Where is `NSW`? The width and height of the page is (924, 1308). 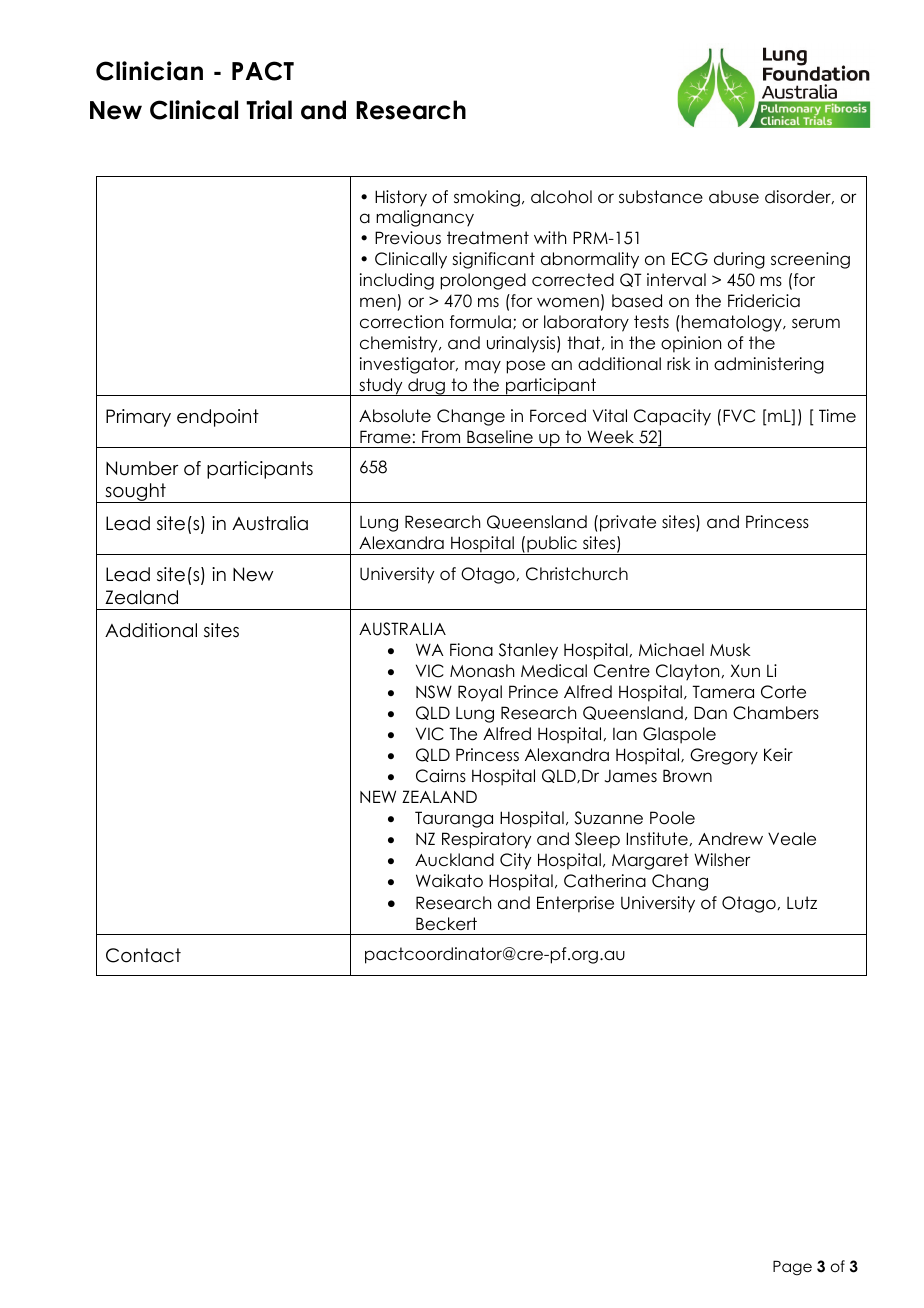
NSW is located at coordinates (434, 692).
